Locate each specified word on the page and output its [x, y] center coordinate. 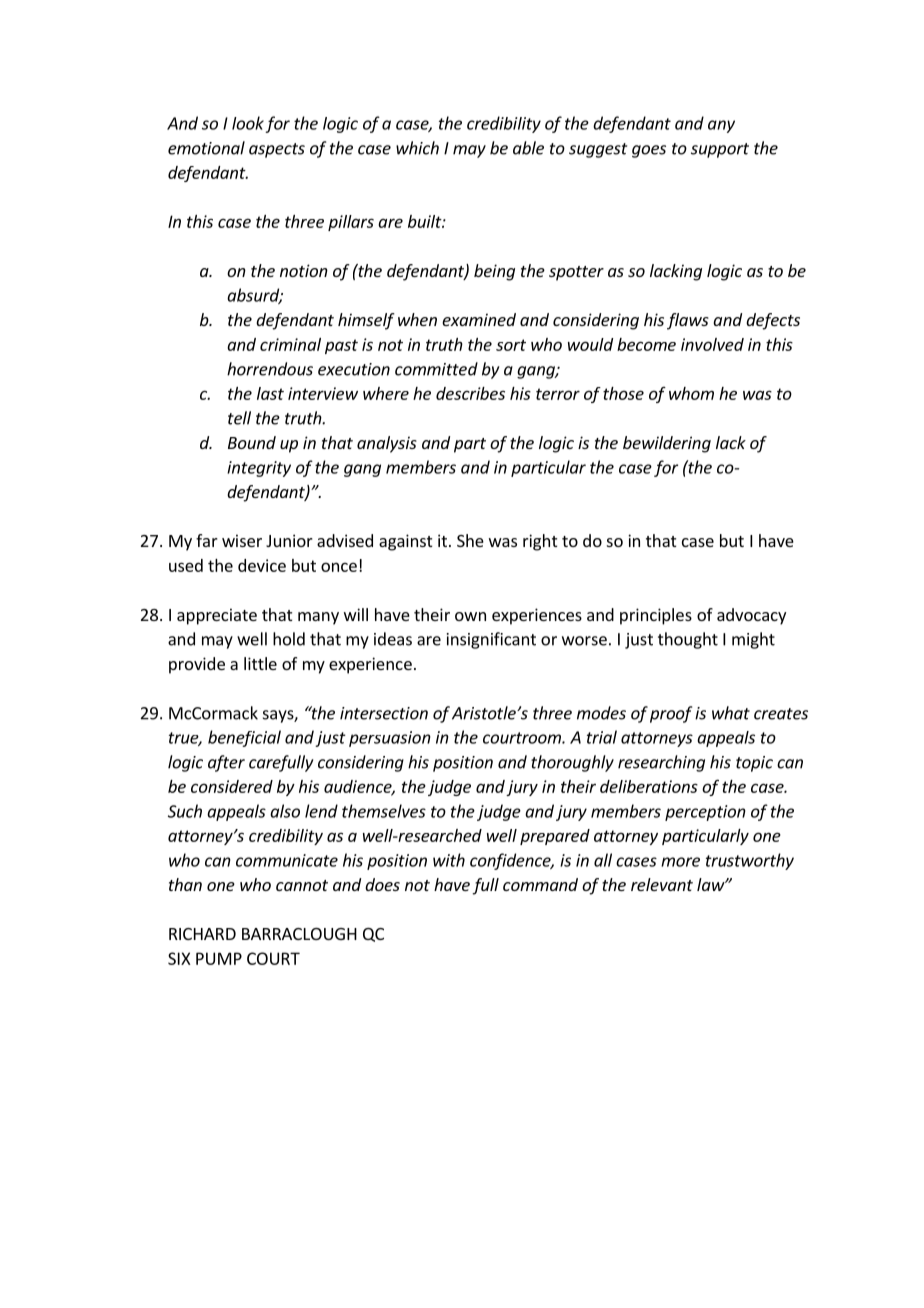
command [540, 884]
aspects [277, 150]
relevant [662, 884]
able [528, 148]
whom [691, 393]
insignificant [491, 640]
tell [239, 418]
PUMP [219, 958]
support [720, 150]
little [260, 663]
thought [688, 640]
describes [470, 393]
